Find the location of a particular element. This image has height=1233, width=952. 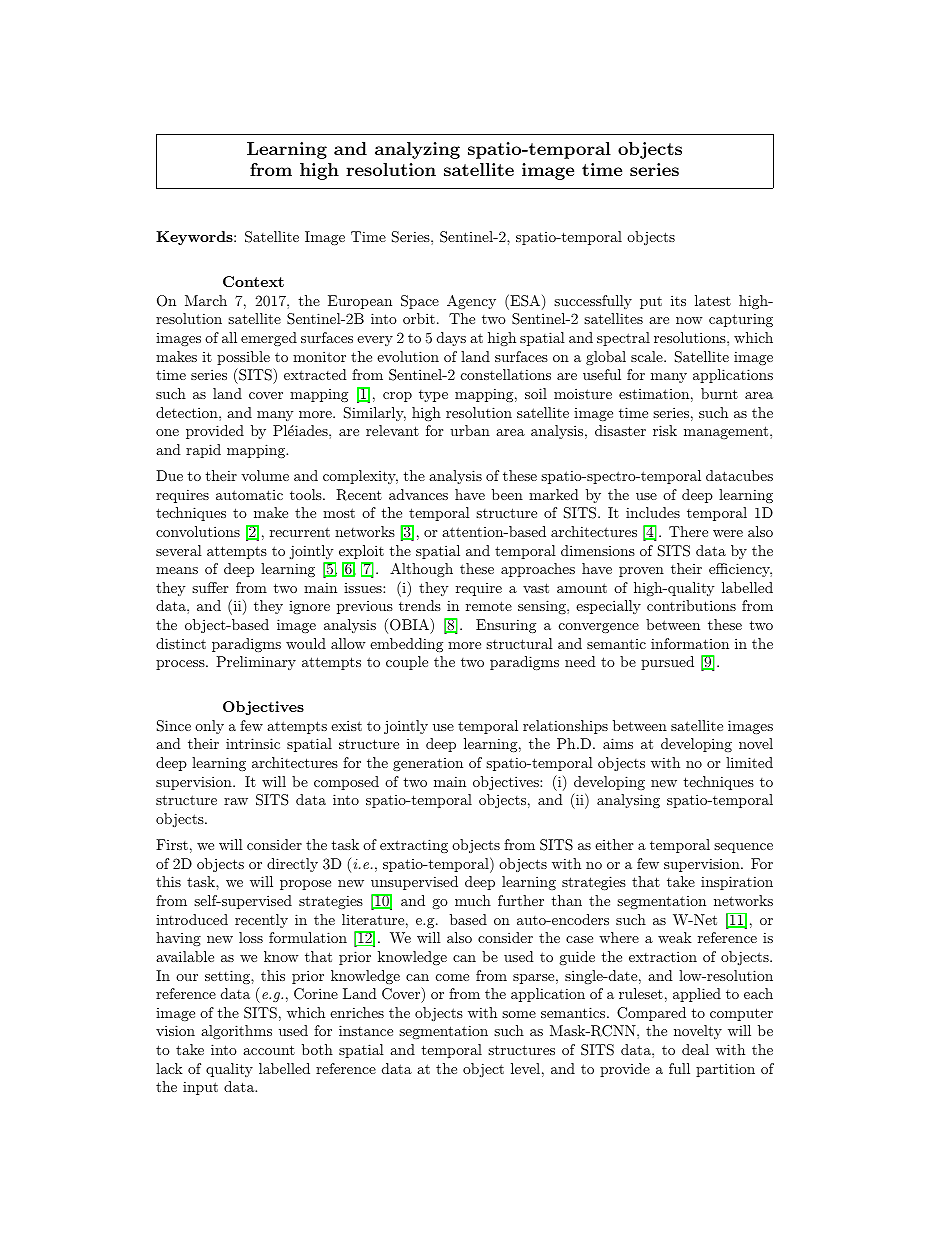

intrinsic is located at coordinates (253, 743).
